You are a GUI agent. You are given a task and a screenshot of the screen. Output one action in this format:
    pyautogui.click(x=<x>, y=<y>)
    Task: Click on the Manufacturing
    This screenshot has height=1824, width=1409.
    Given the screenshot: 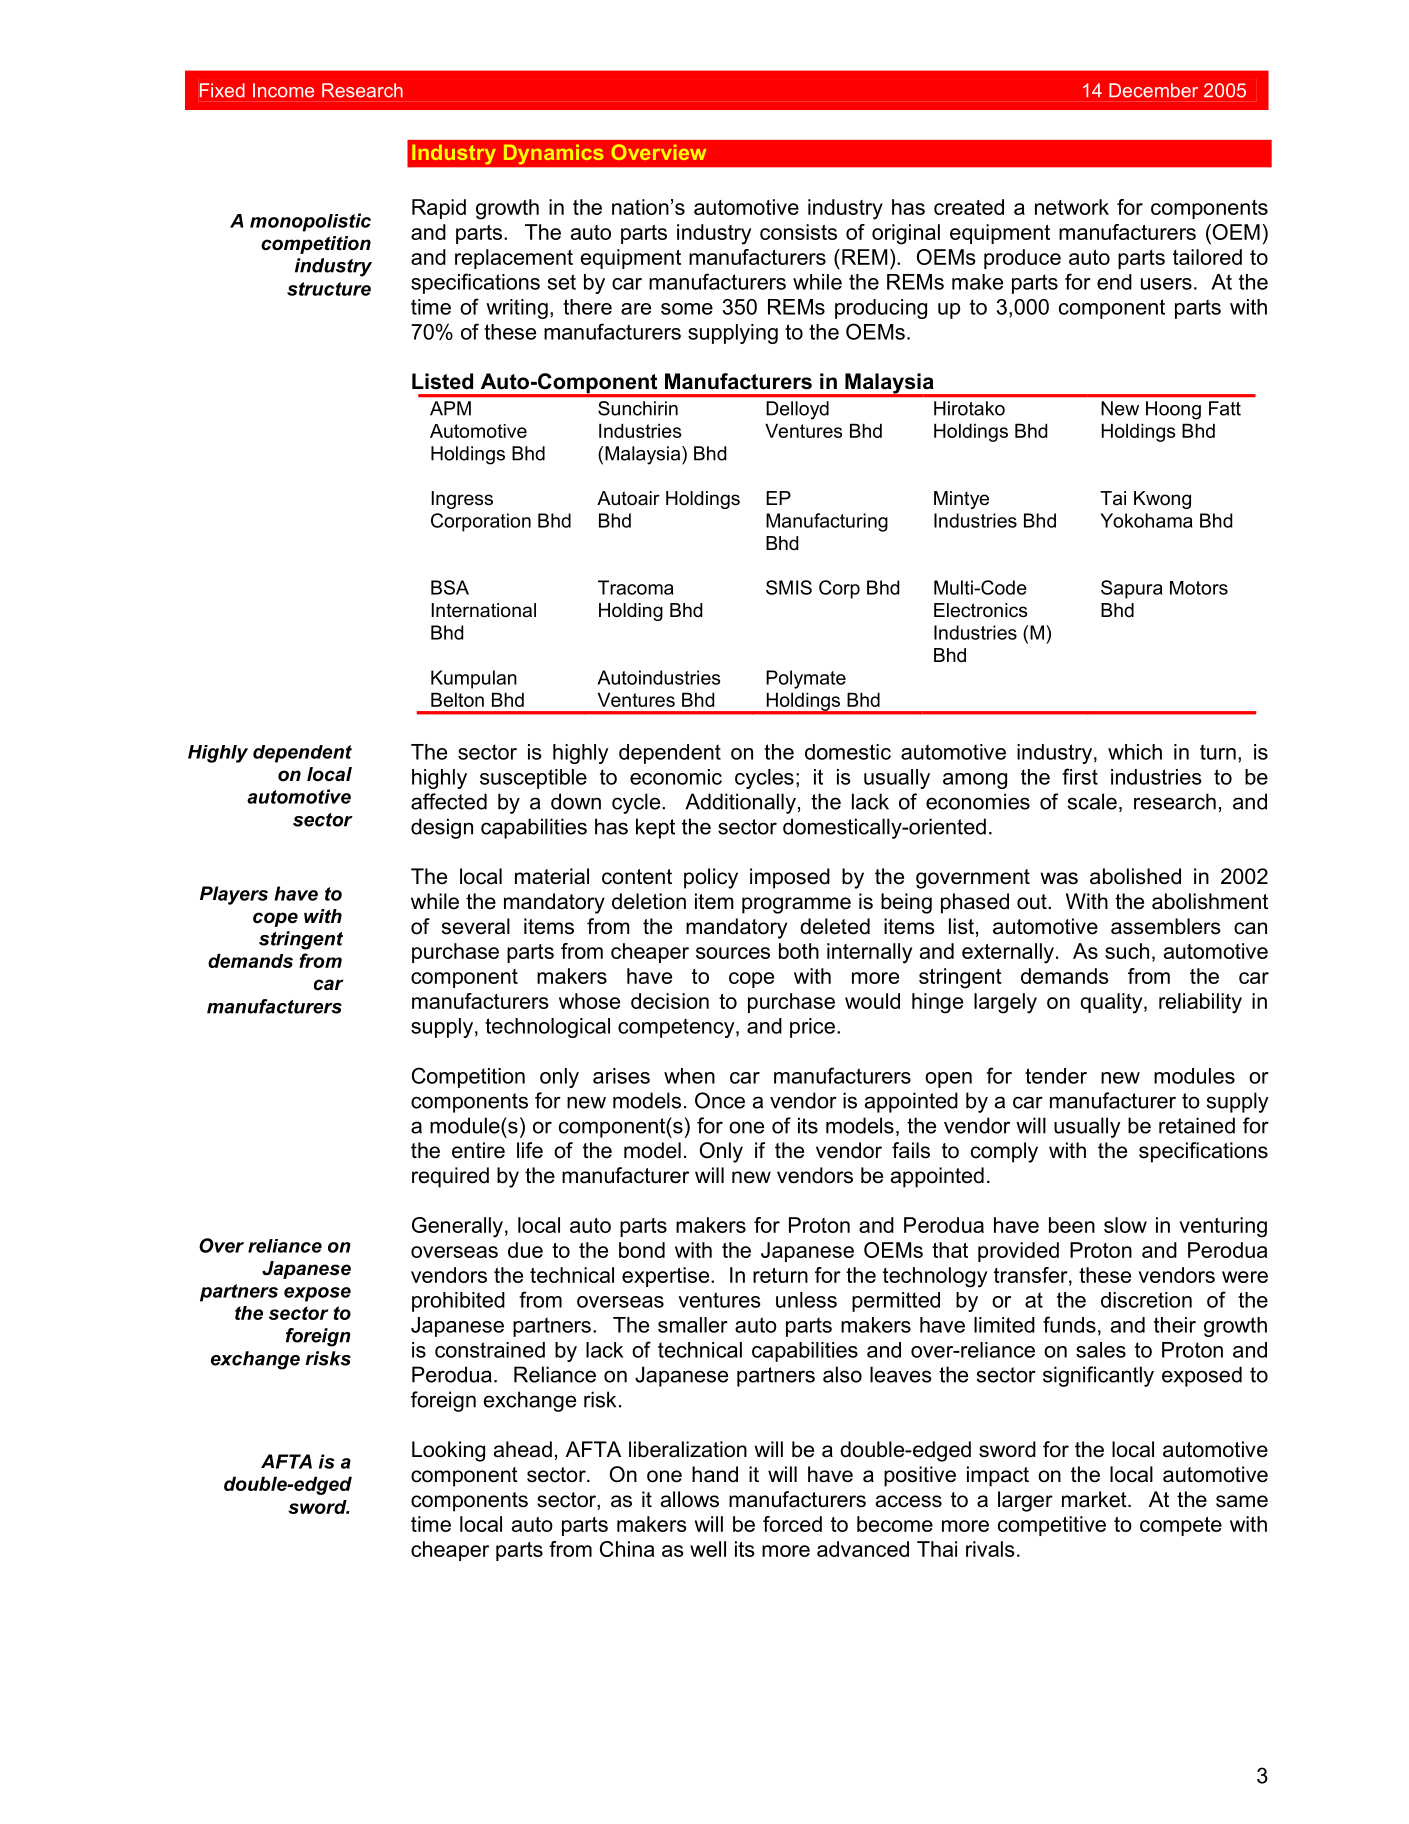 What is the action you would take?
    pyautogui.click(x=827, y=522)
